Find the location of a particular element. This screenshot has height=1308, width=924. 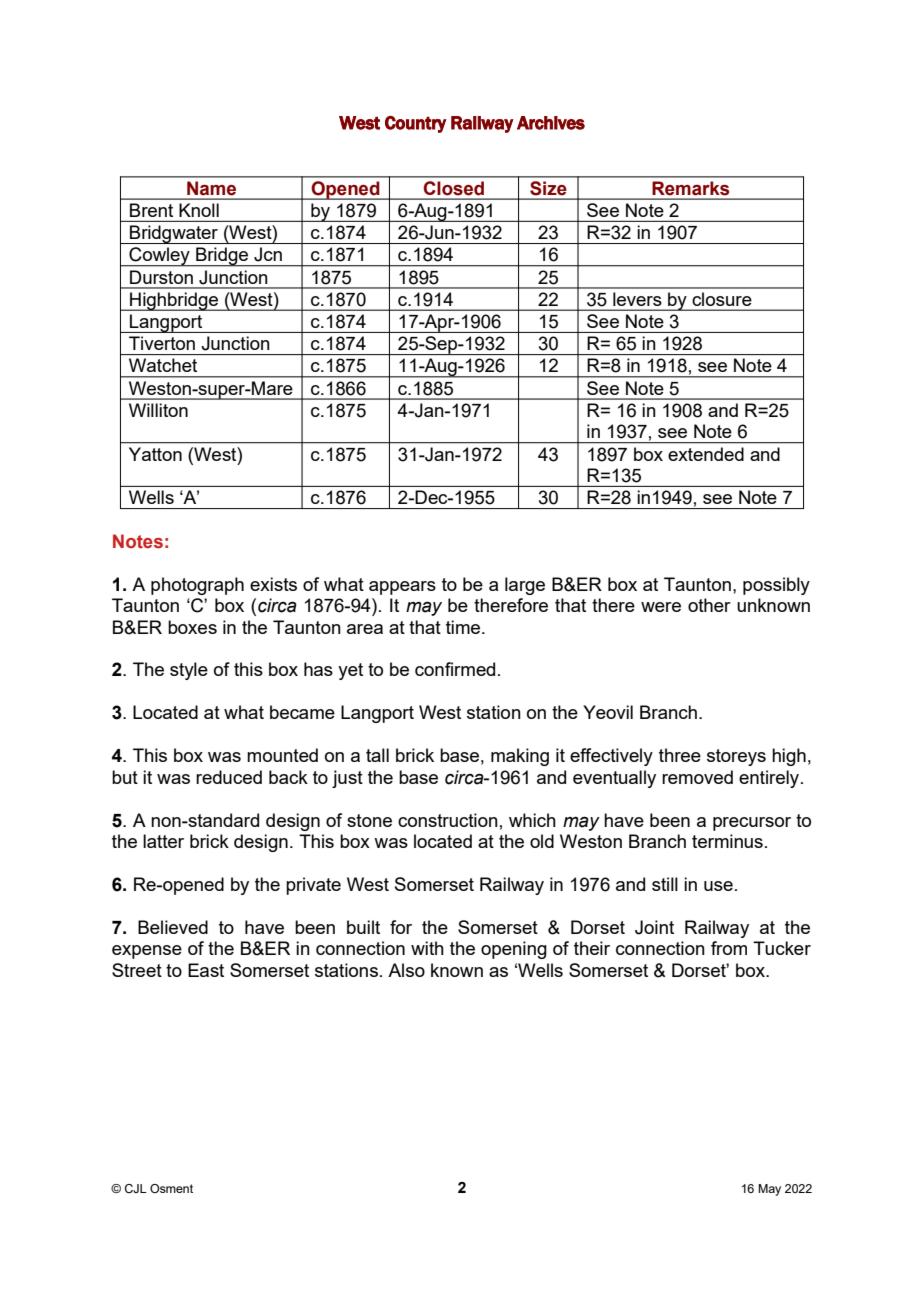

extended is located at coordinates (706, 454).
